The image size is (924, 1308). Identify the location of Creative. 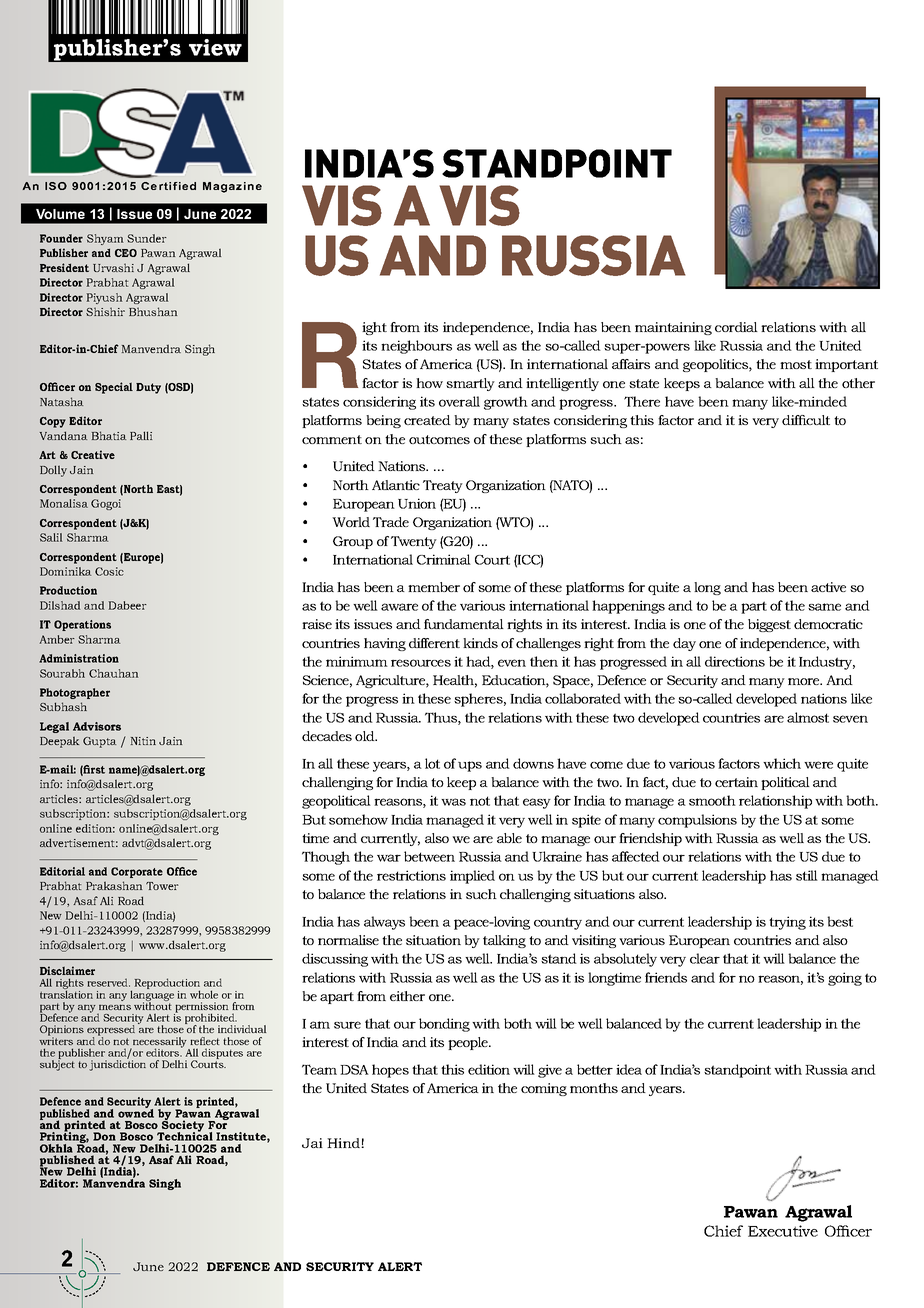
(93, 454).
